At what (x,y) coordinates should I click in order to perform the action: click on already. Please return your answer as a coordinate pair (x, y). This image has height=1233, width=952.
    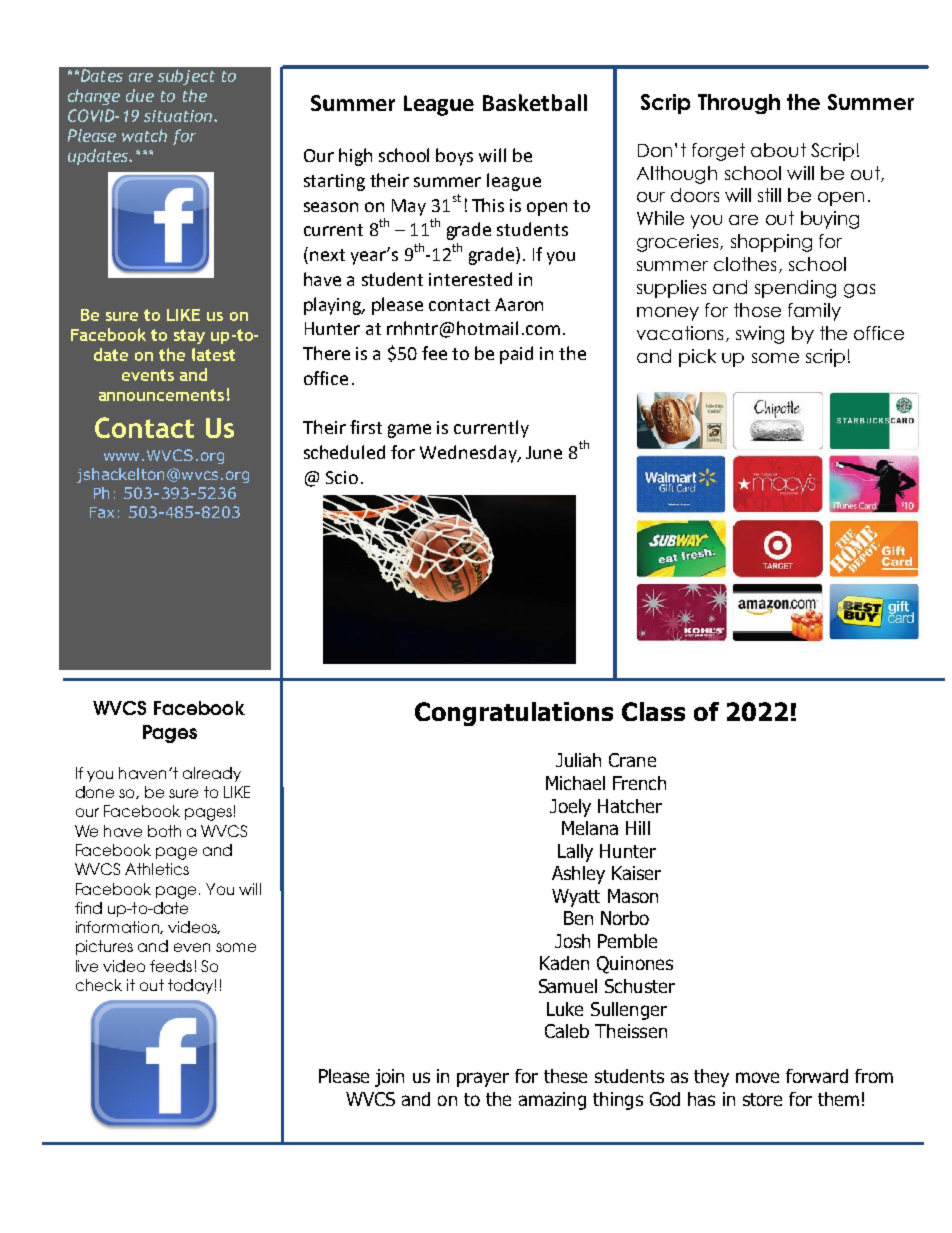
    Looking at the image, I should click on (212, 774).
